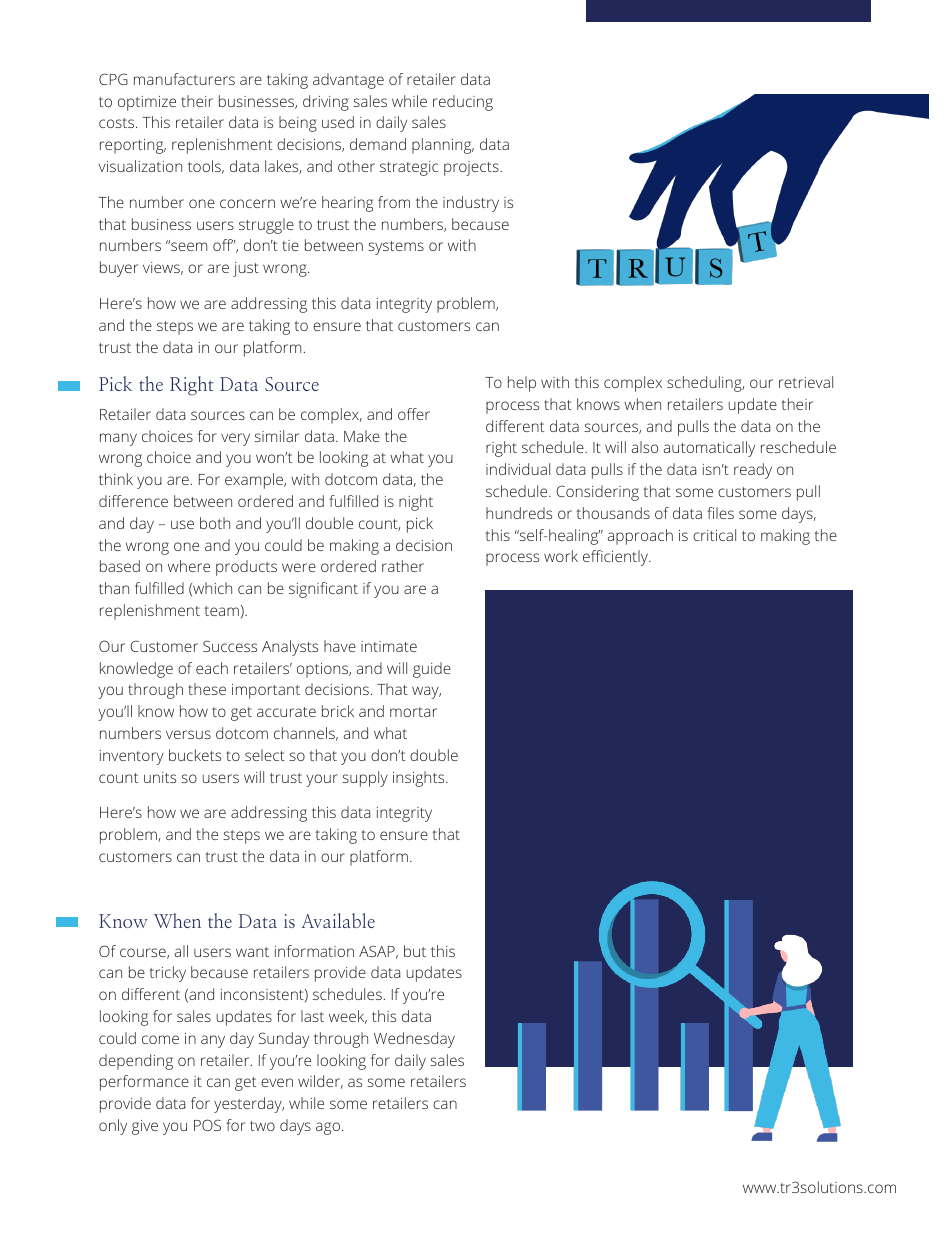 The height and width of the image is (1233, 952). What do you see at coordinates (415, 951) in the image?
I see `but` at bounding box center [415, 951].
